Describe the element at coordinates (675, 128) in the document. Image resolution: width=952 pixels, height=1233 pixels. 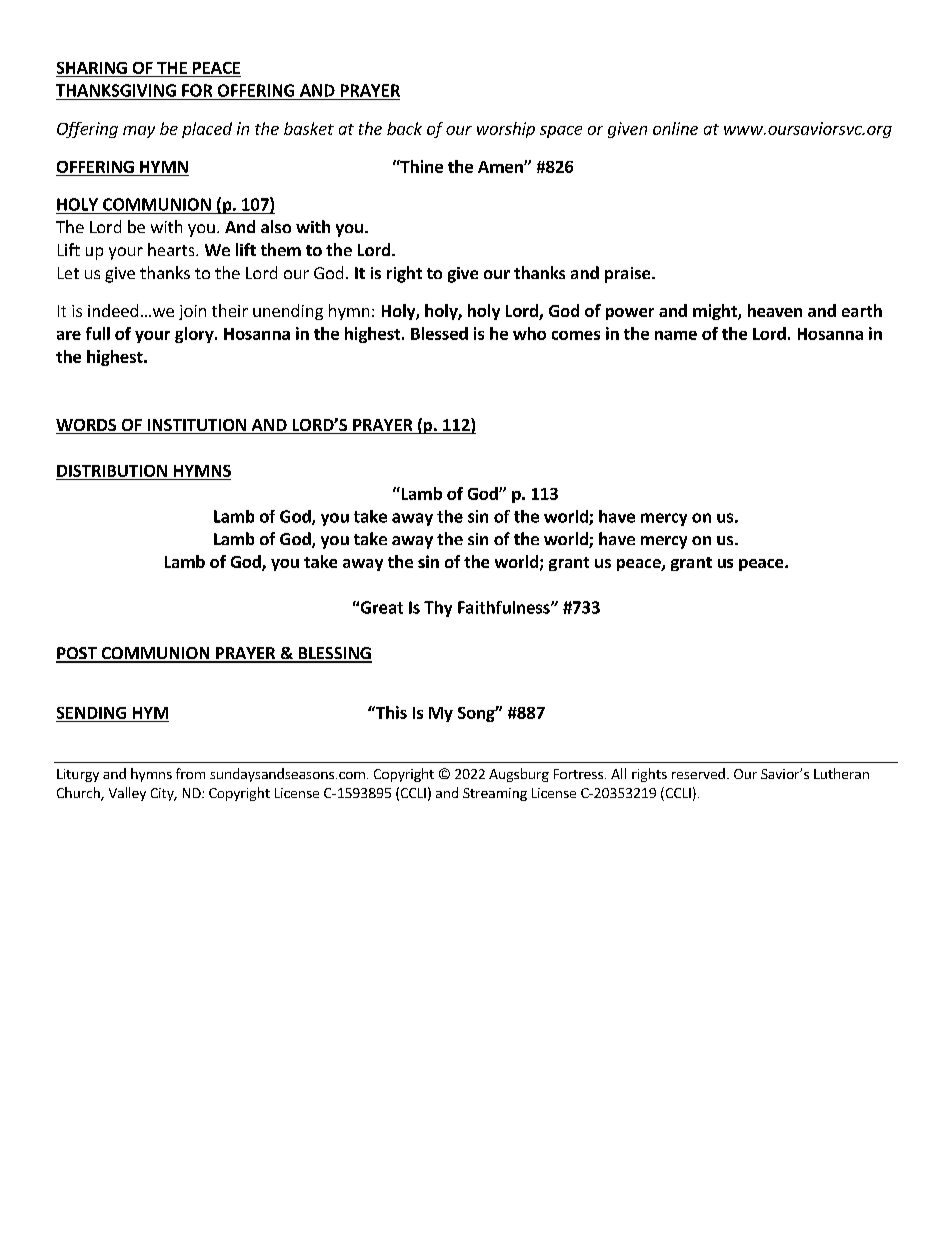
I see `online` at that location.
